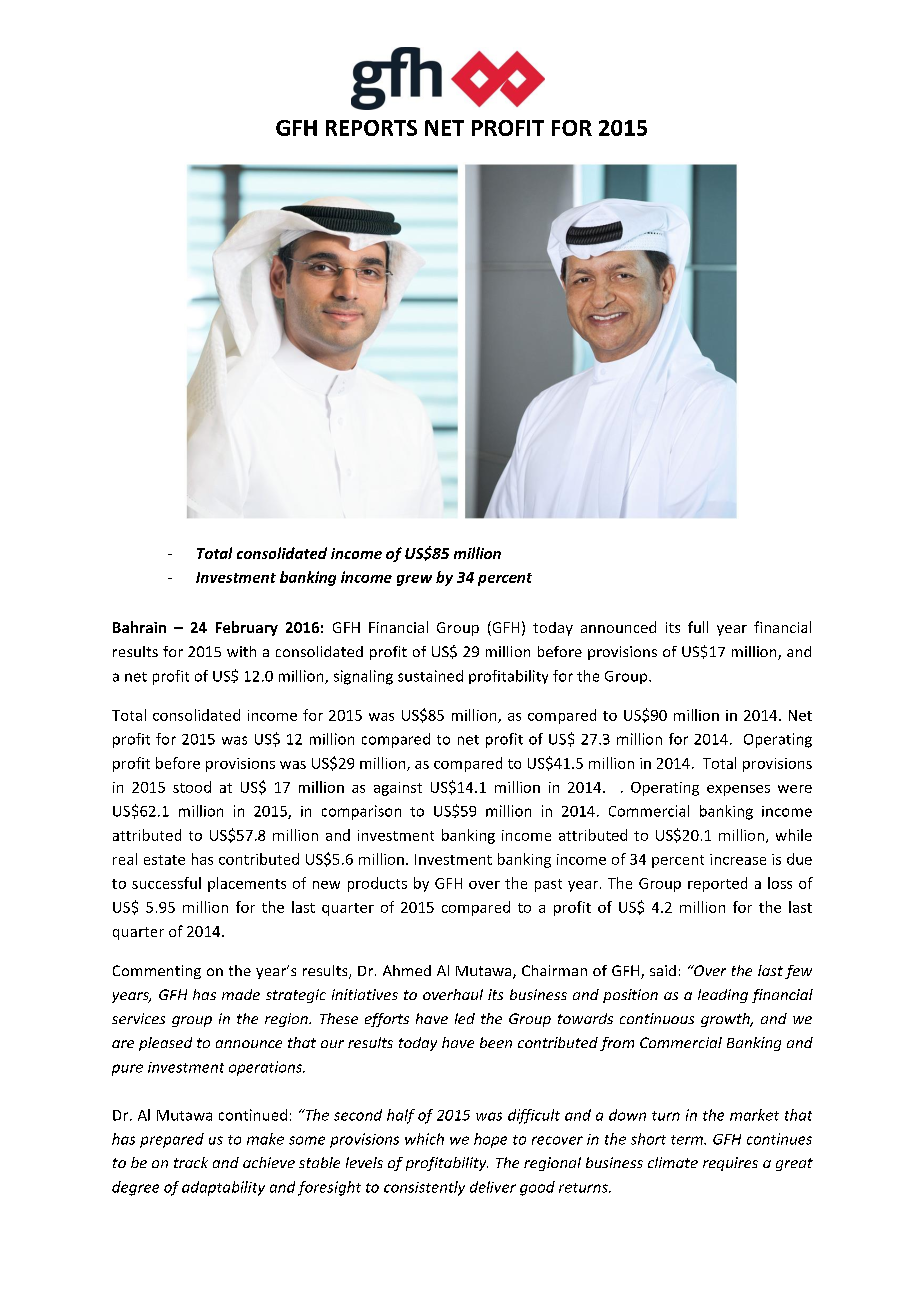 This screenshot has width=924, height=1309. I want to click on full, so click(698, 627).
